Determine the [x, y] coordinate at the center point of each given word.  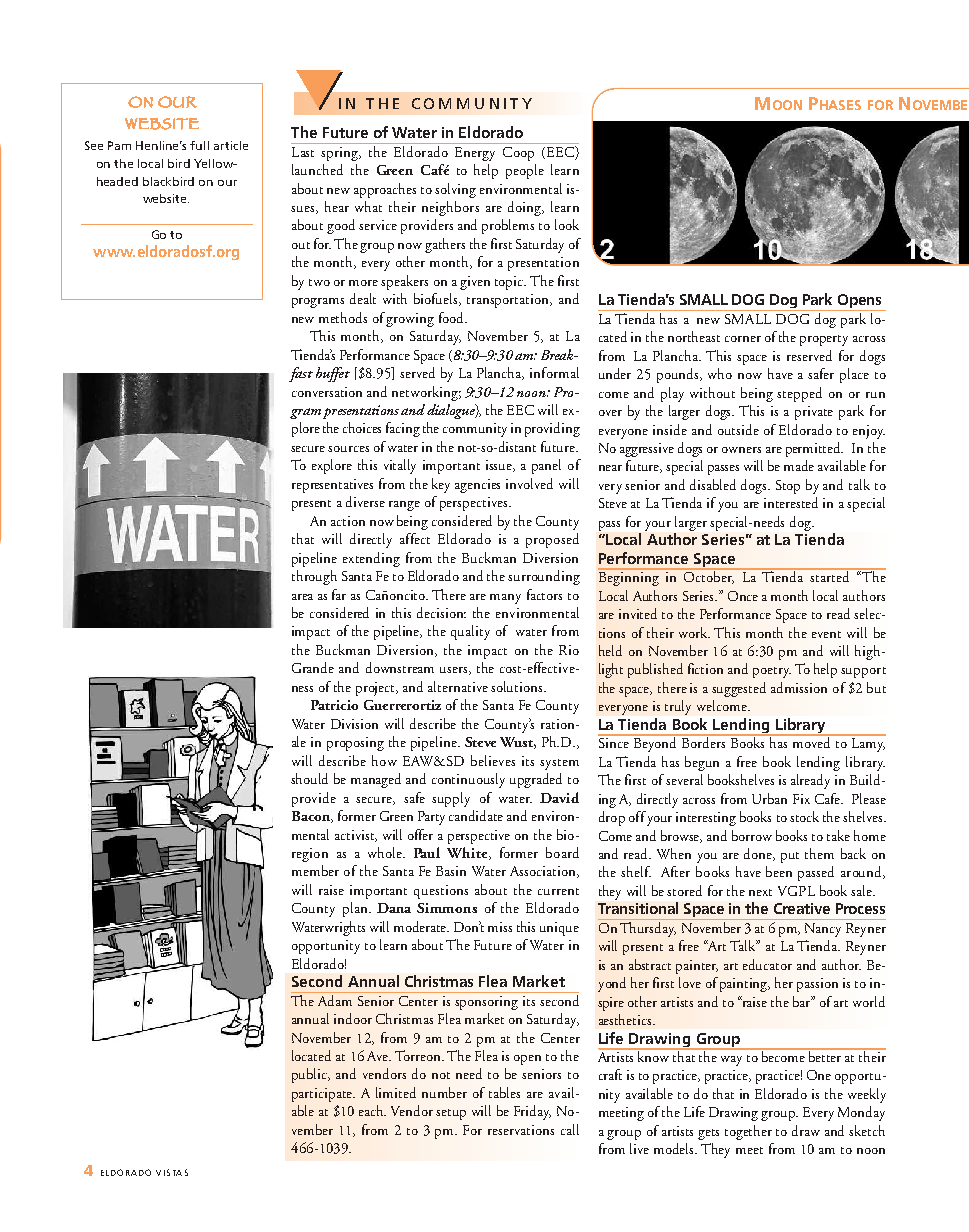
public [311, 1075]
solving [455, 190]
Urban [769, 798]
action [348, 521]
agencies [477, 486]
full [199, 145]
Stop [788, 487]
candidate [476, 815]
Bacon [312, 817]
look [567, 224]
